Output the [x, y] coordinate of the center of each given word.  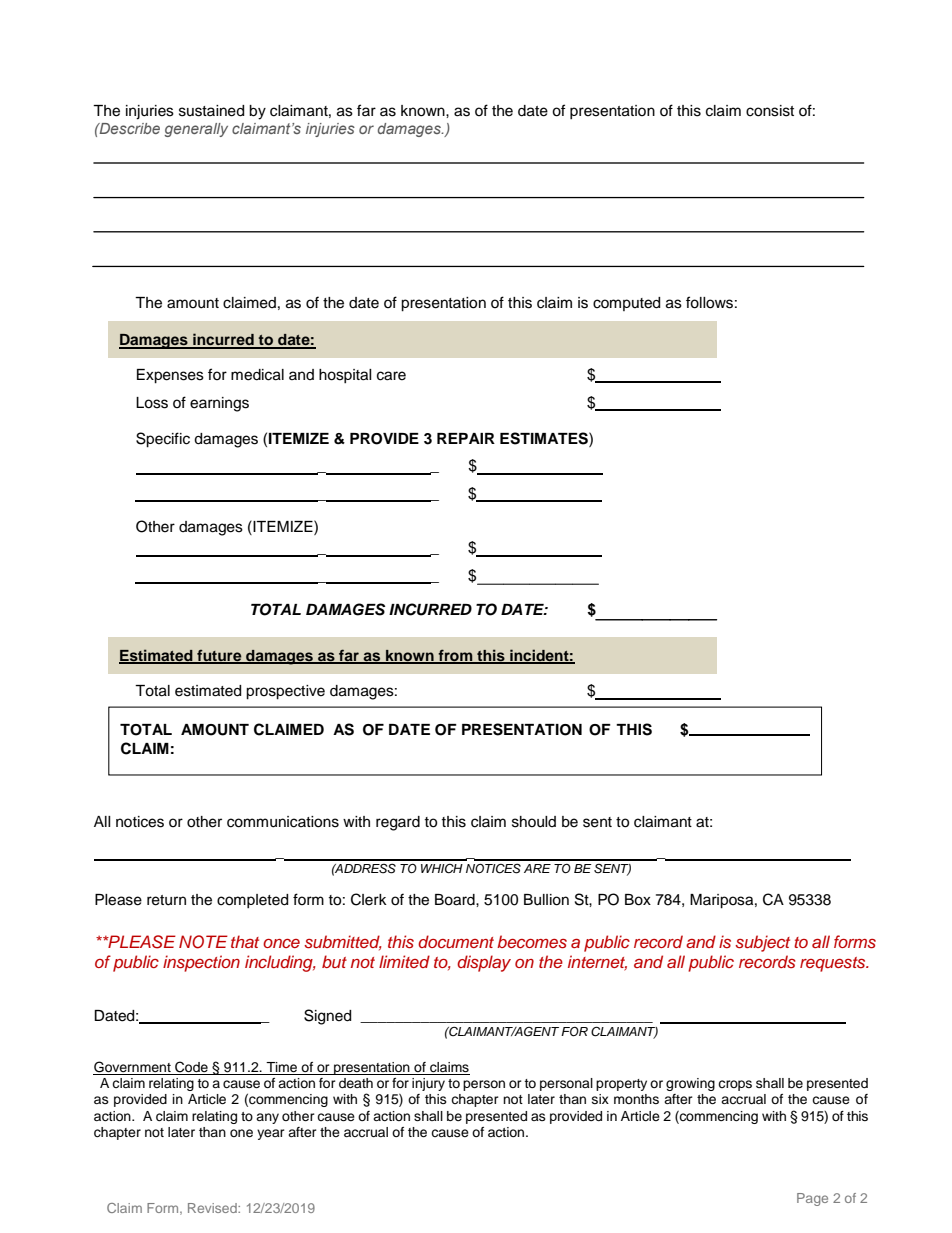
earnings [219, 404]
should [534, 822]
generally [196, 130]
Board [456, 900]
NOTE [203, 942]
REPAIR [466, 438]
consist [770, 111]
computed [626, 304]
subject [762, 943]
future [219, 656]
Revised [213, 1208]
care [391, 376]
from [456, 656]
